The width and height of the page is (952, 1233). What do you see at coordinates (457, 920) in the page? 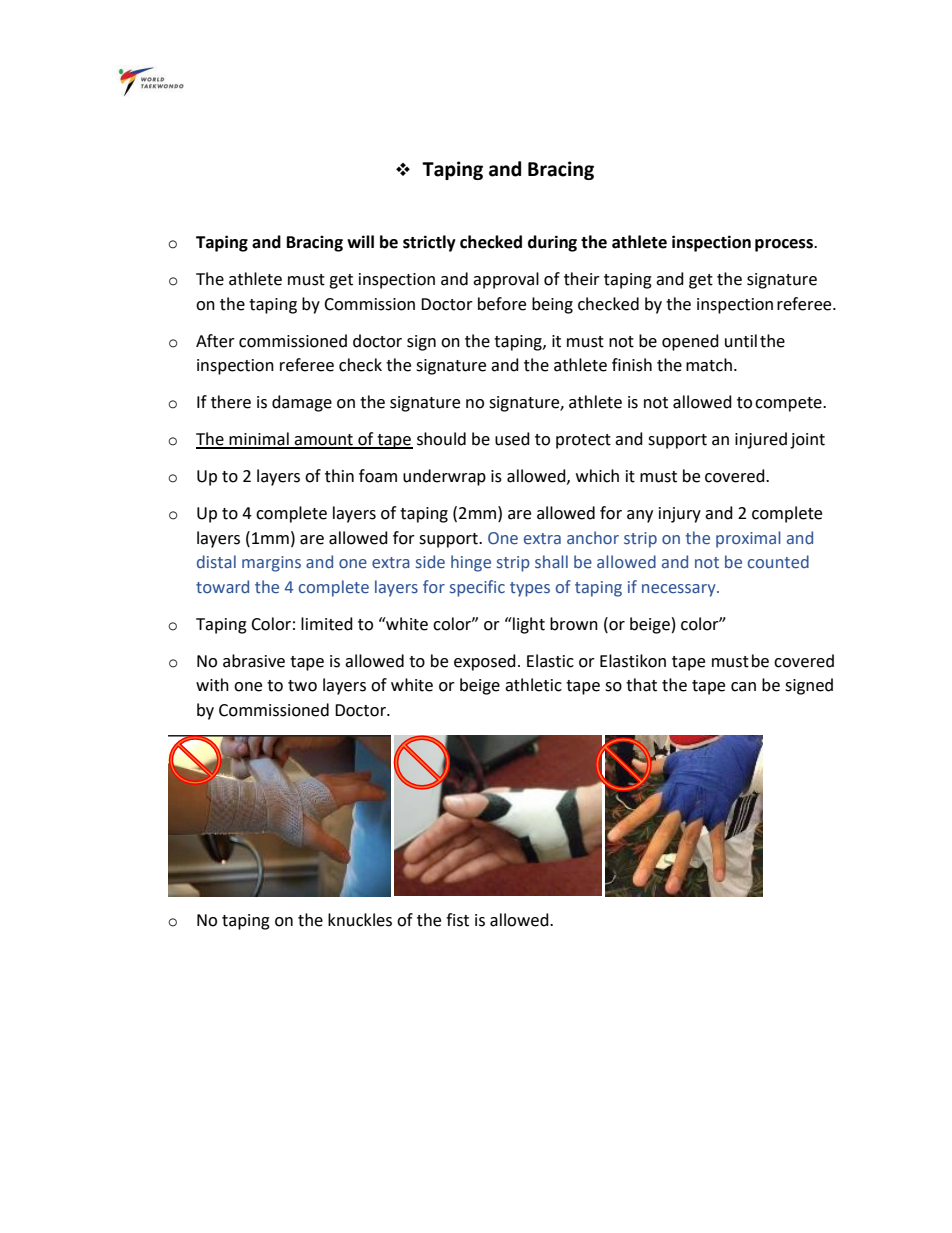
I see `fist` at bounding box center [457, 920].
